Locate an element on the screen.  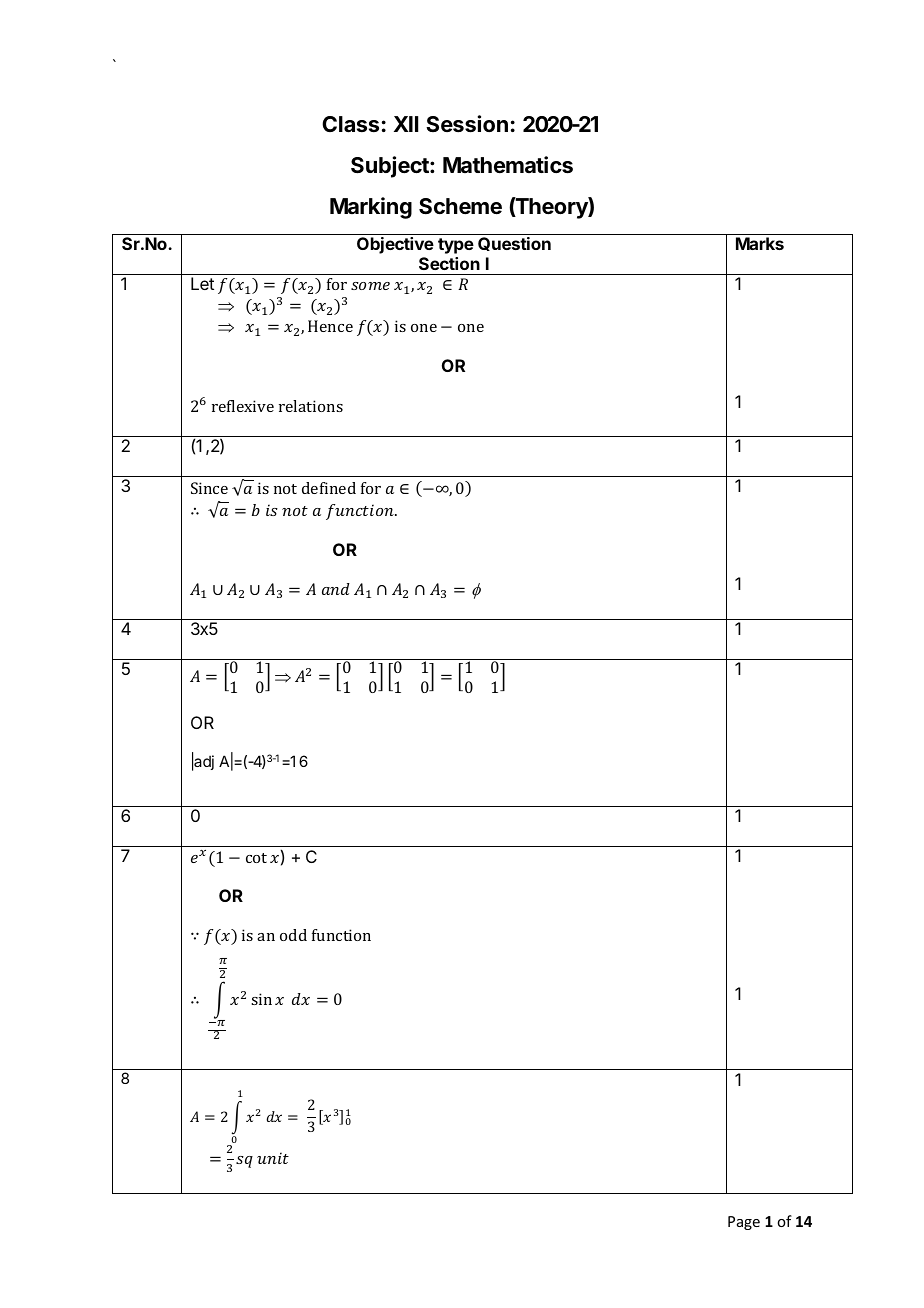
reflexive is located at coordinates (243, 406).
